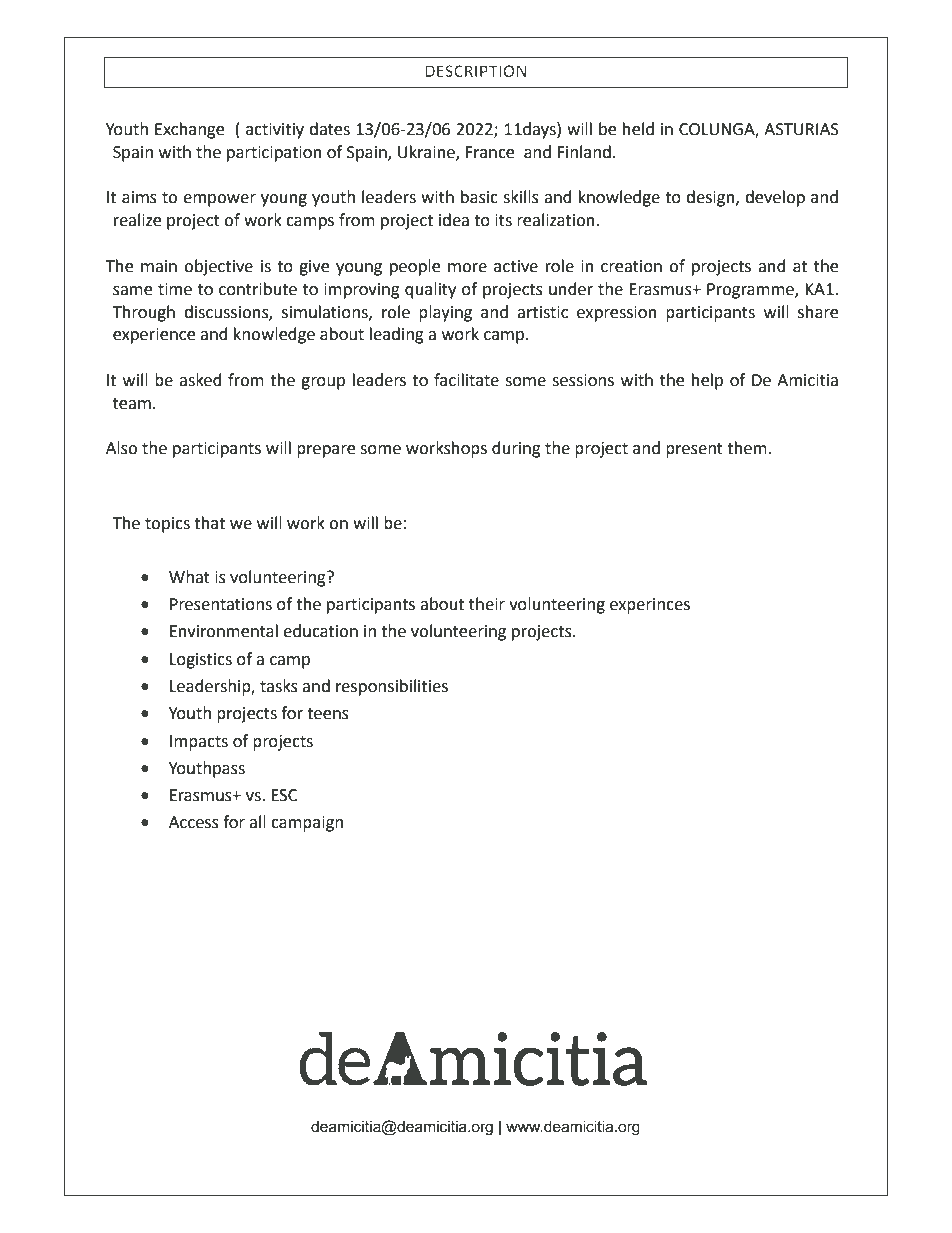 This screenshot has height=1233, width=952. What do you see at coordinates (747, 448) in the screenshot?
I see `them` at bounding box center [747, 448].
